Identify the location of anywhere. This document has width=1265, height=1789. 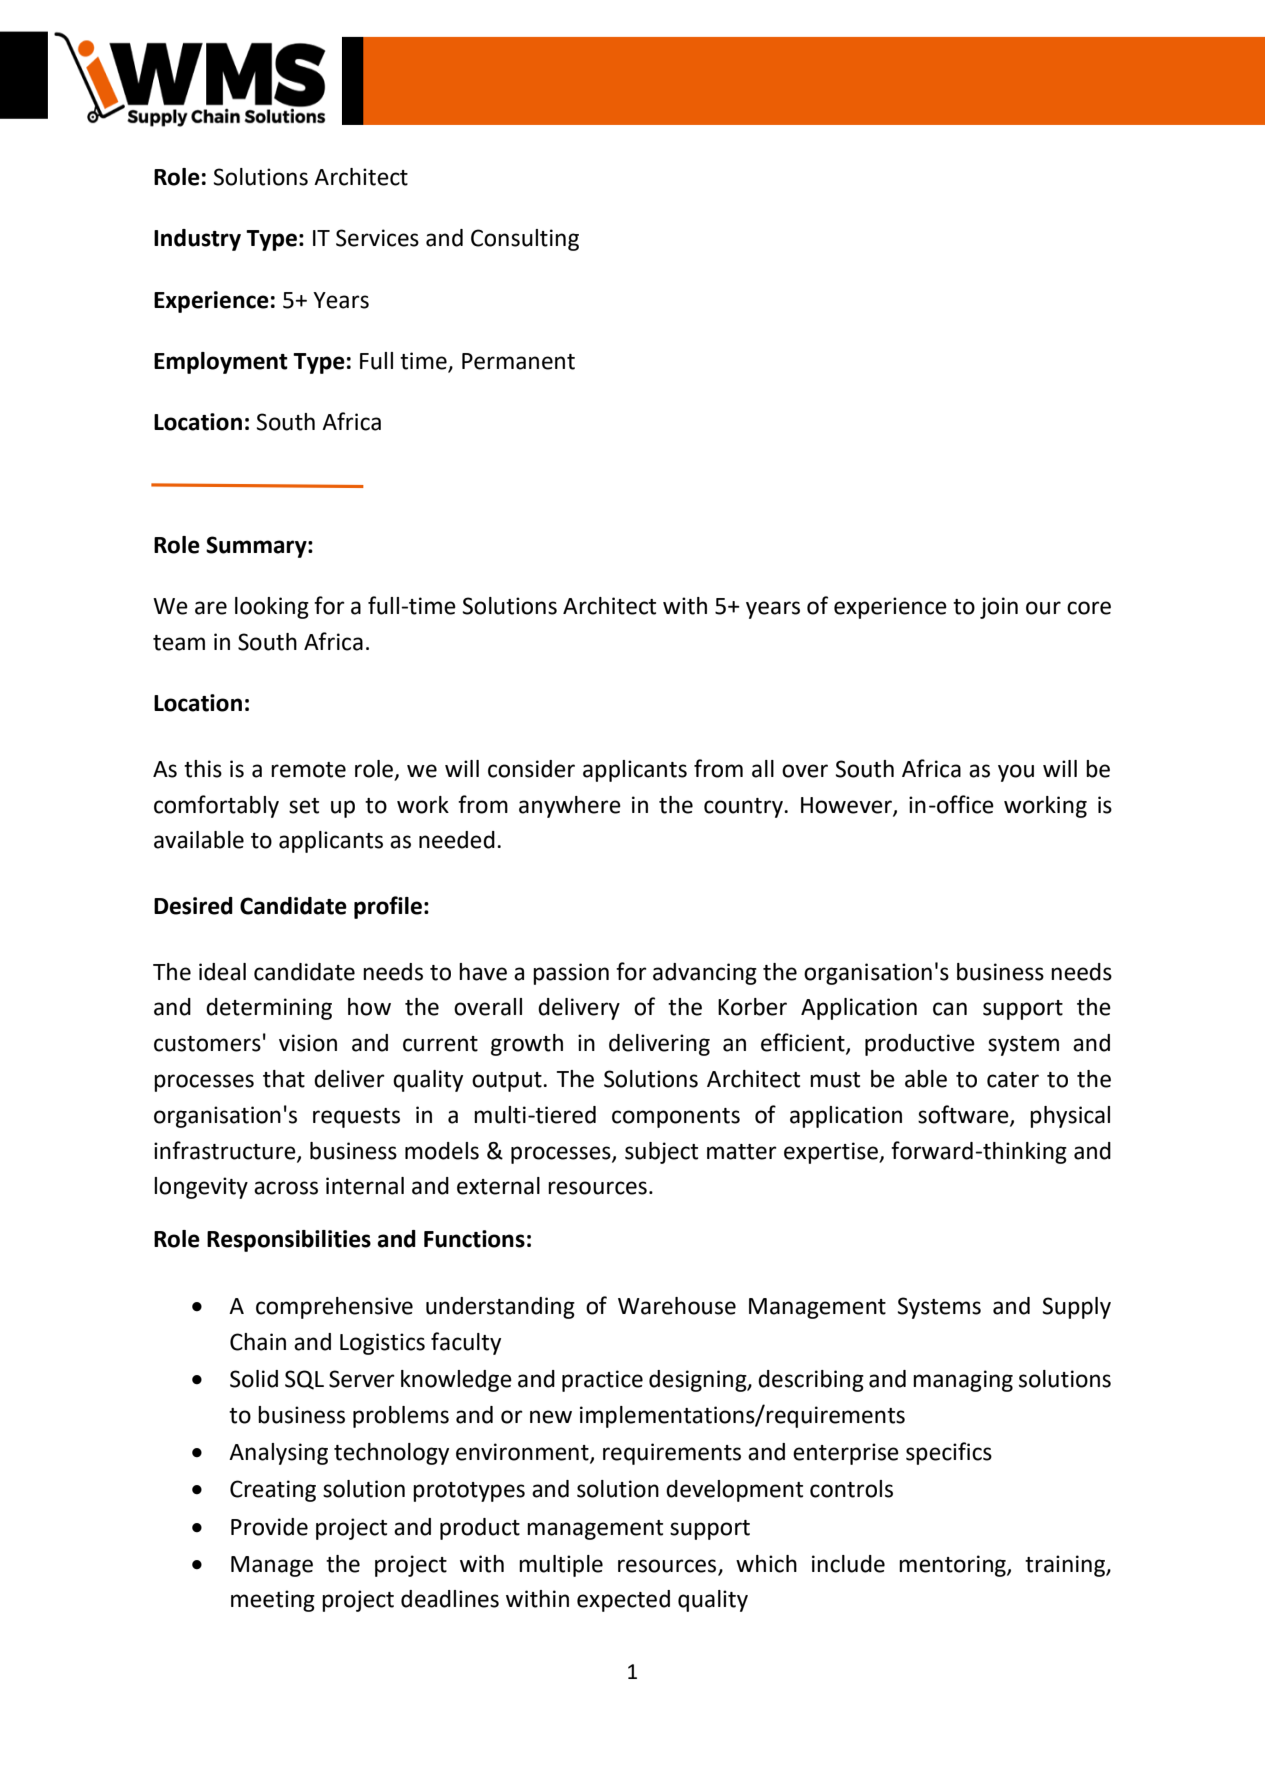
(570, 807).
